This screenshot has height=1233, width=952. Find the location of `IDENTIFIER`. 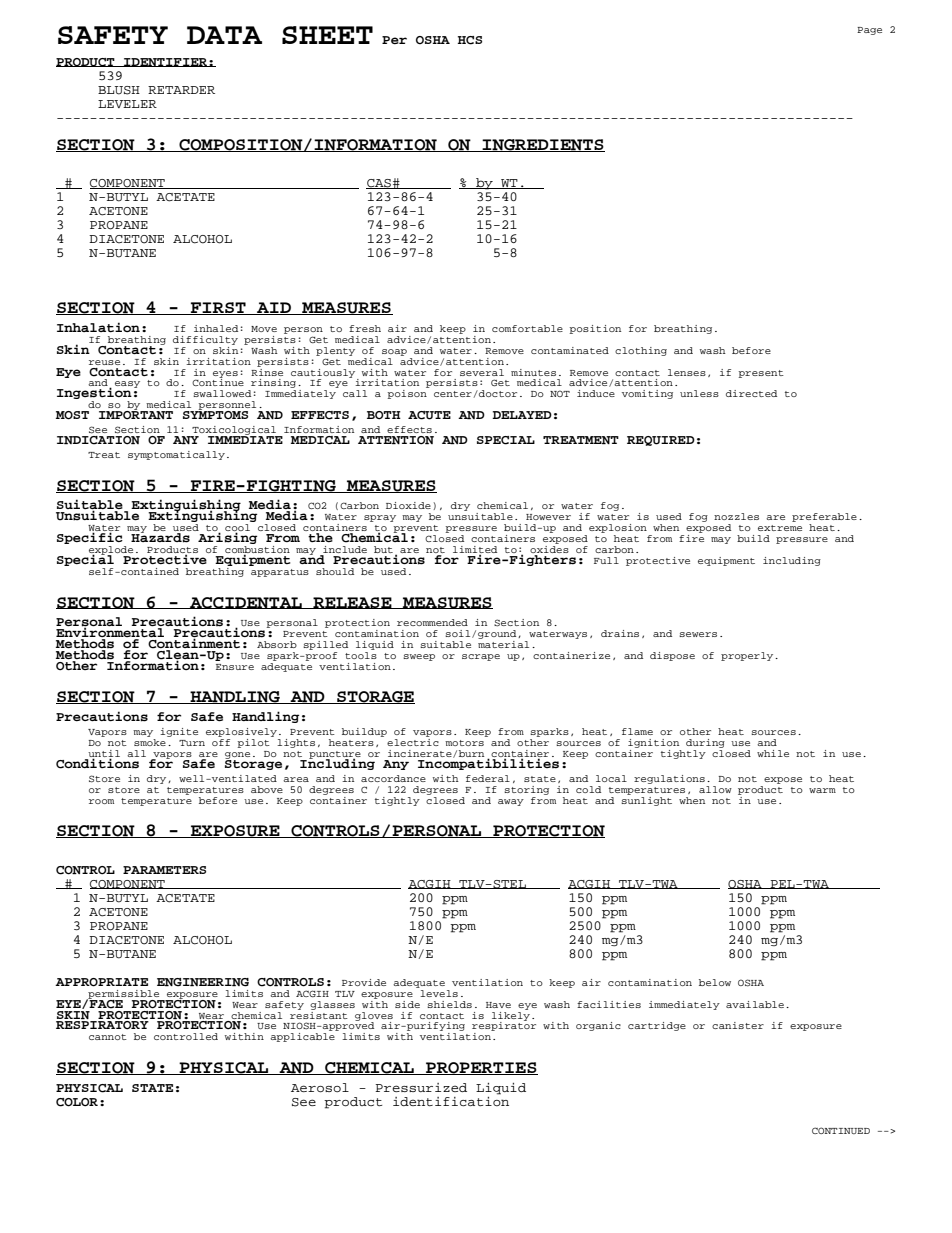

IDENTIFIER is located at coordinates (165, 62).
